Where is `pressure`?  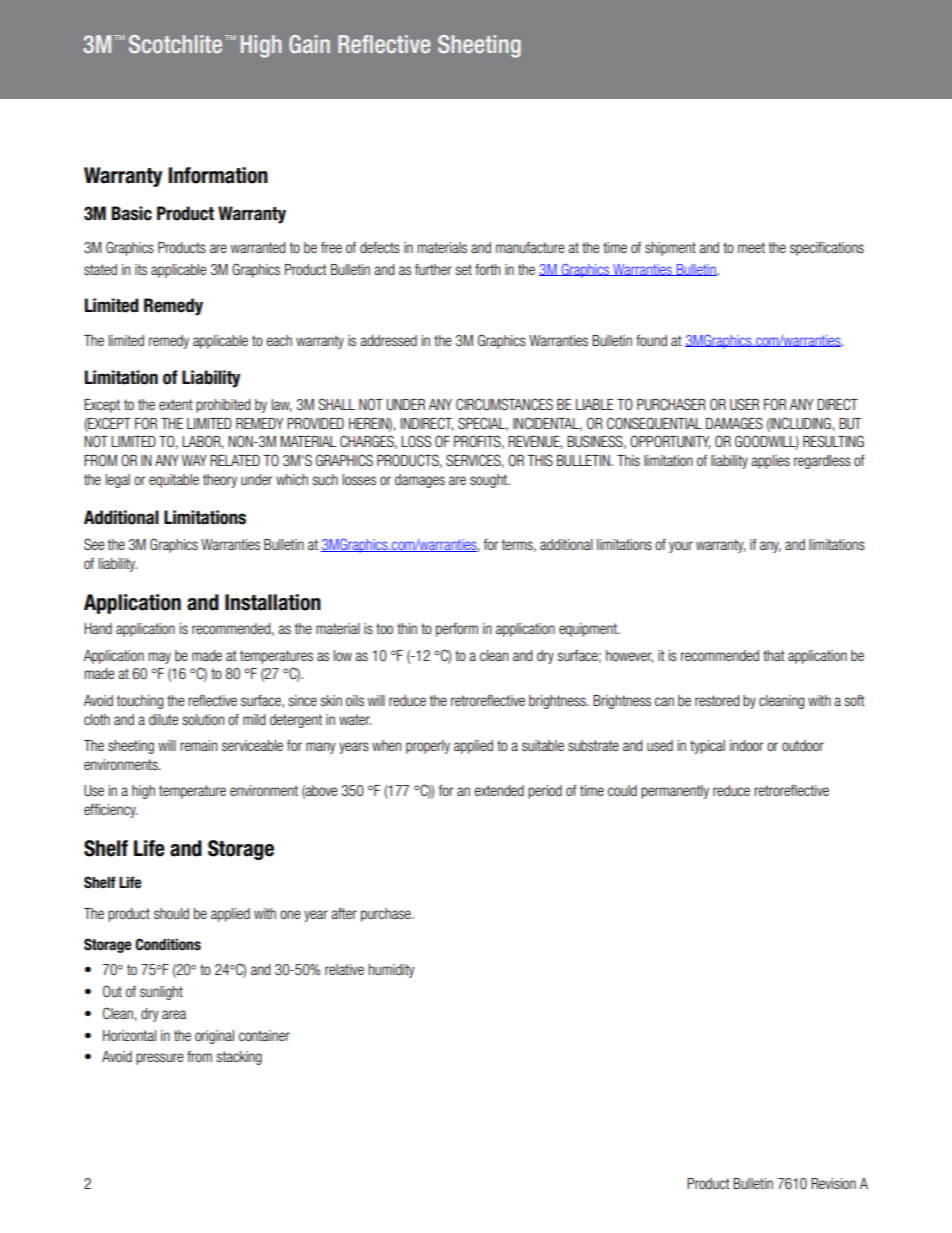
pressure is located at coordinates (159, 1059).
